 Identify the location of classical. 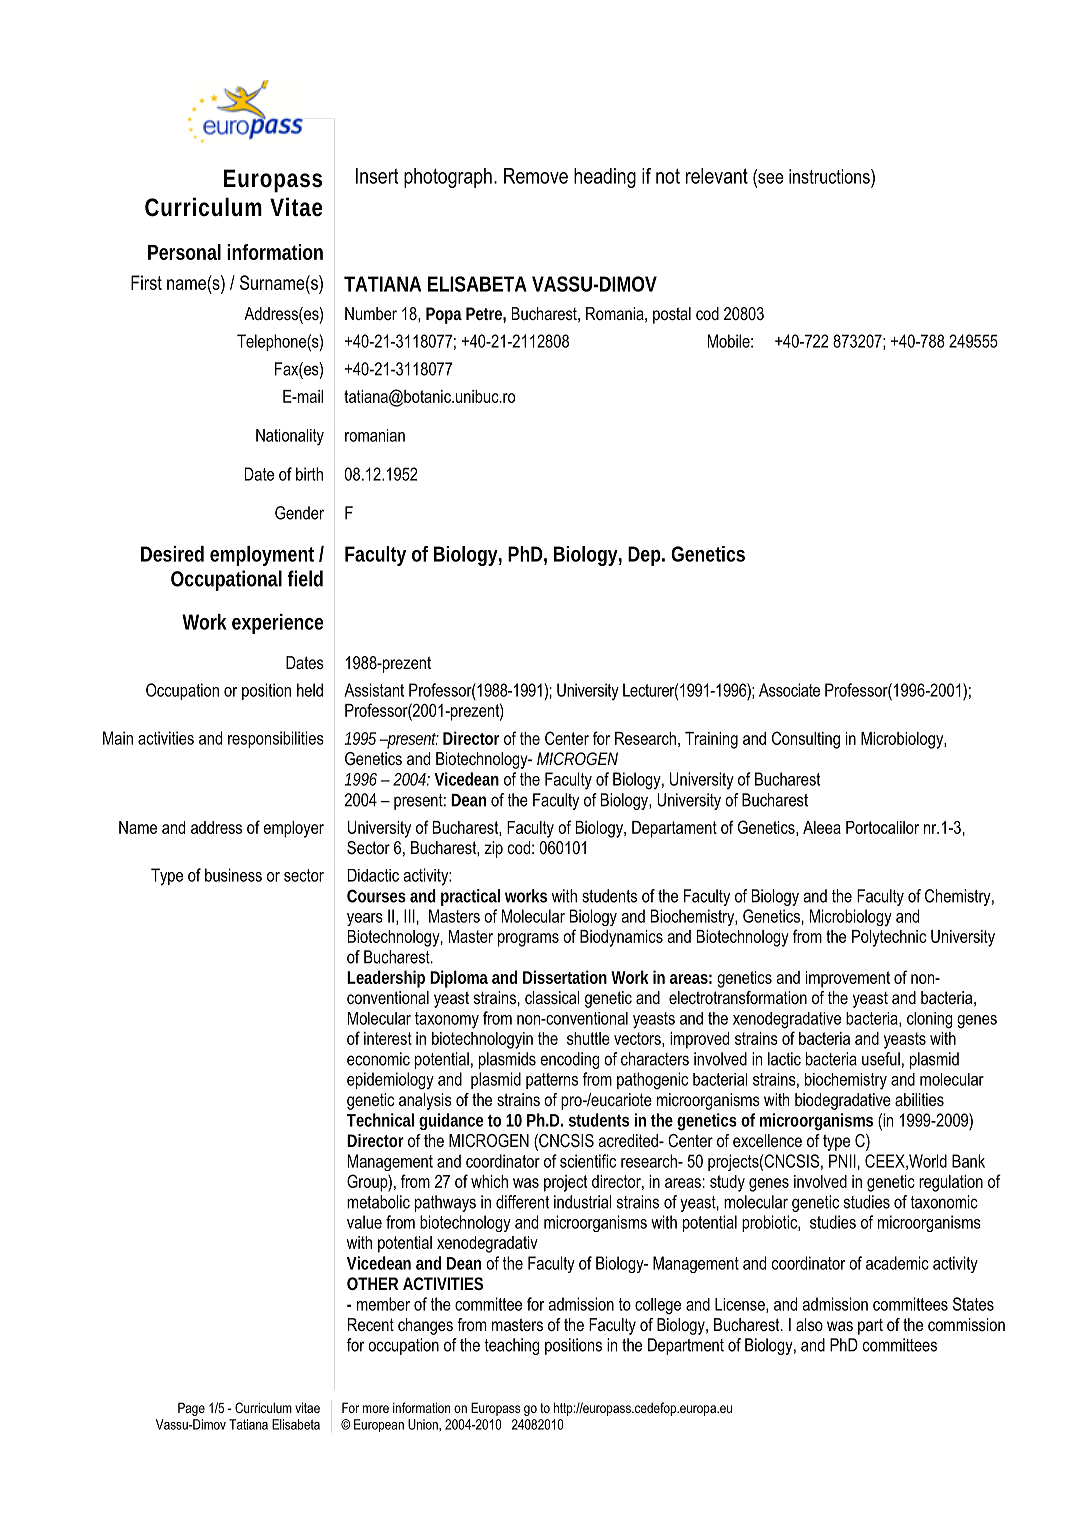
(552, 997).
